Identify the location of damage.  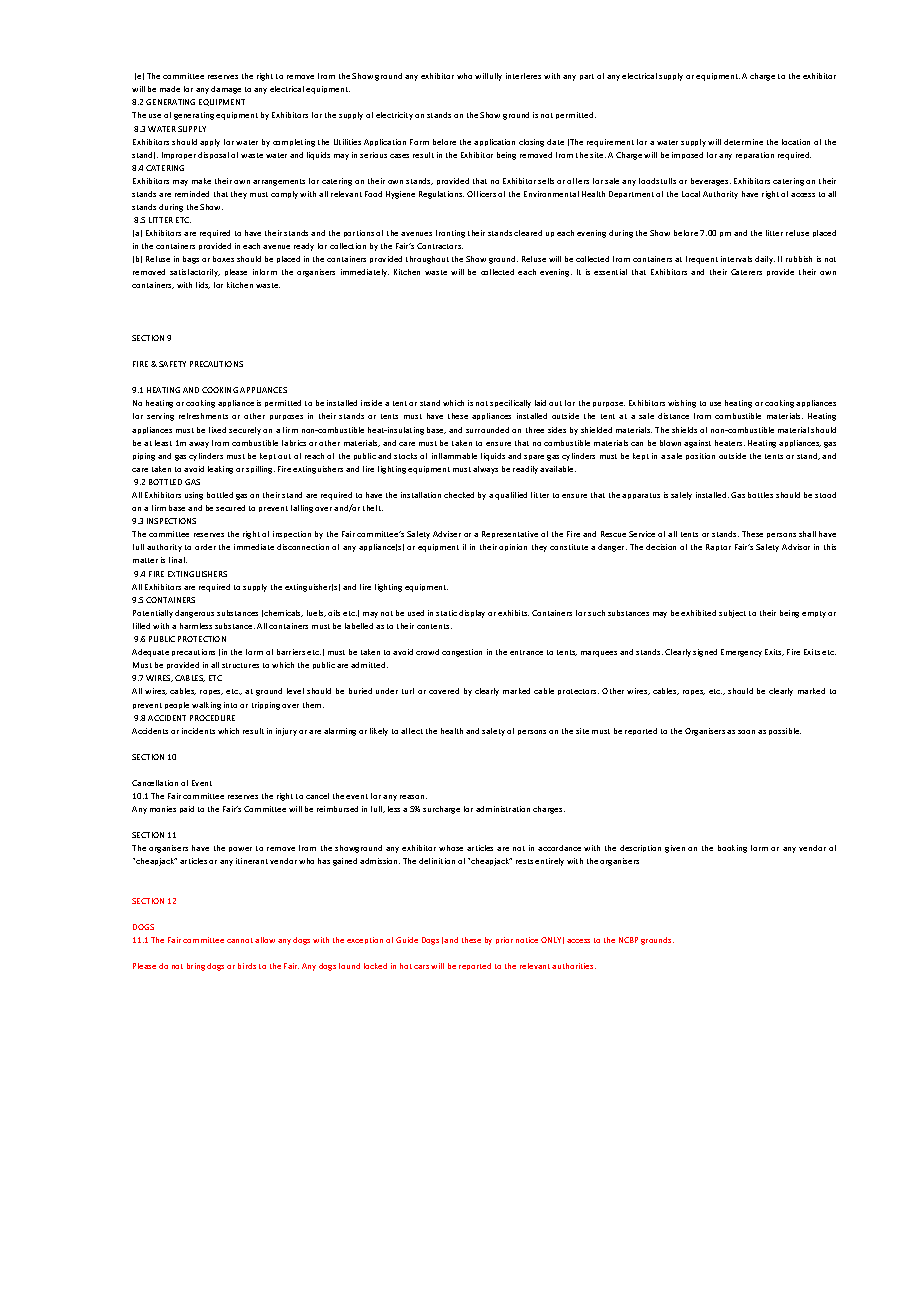
(226, 90).
